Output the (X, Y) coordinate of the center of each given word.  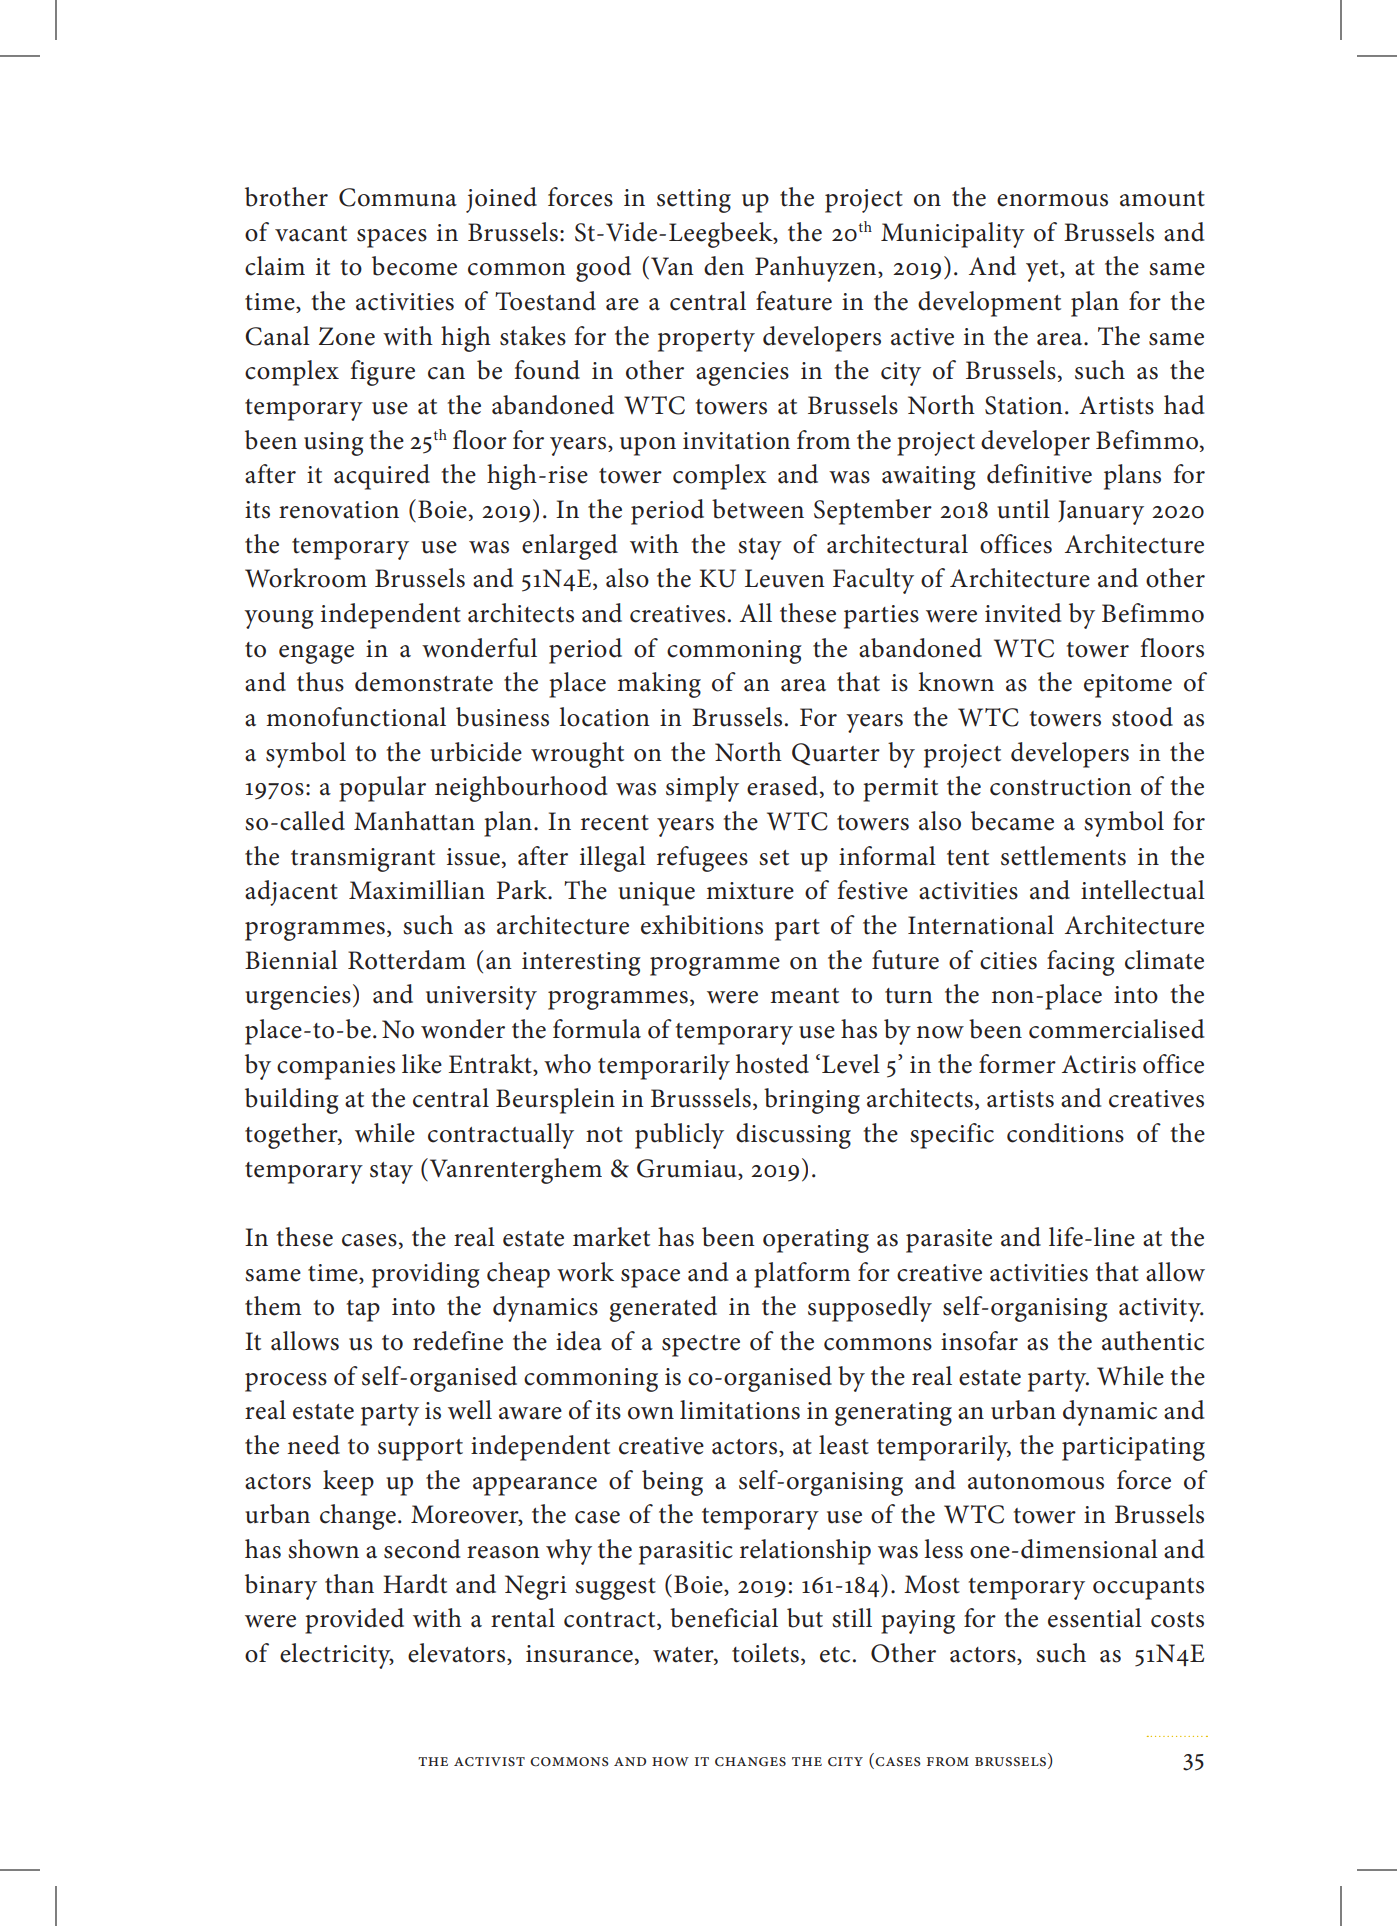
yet (1043, 271)
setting (694, 201)
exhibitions (702, 925)
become (414, 266)
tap (363, 1311)
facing (1081, 963)
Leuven (785, 578)
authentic (1153, 1341)
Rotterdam (407, 960)
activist (489, 1762)
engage (316, 654)
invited (1023, 613)
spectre (701, 1346)
